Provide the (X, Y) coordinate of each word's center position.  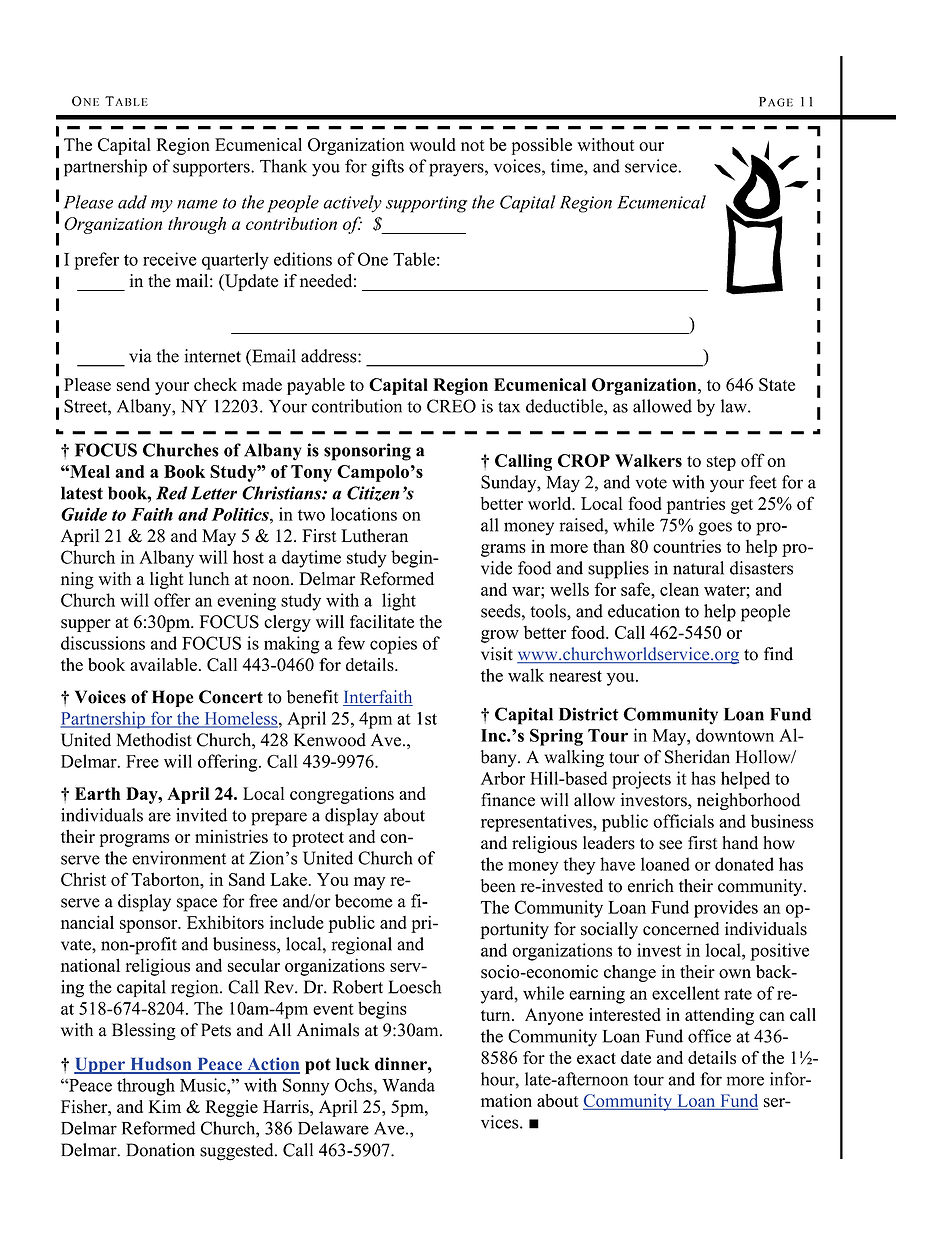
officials (683, 821)
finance (508, 800)
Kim (164, 1106)
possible (542, 146)
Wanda (408, 1085)
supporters (212, 169)
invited (201, 815)
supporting (426, 204)
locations (364, 514)
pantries (696, 505)
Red (171, 493)
